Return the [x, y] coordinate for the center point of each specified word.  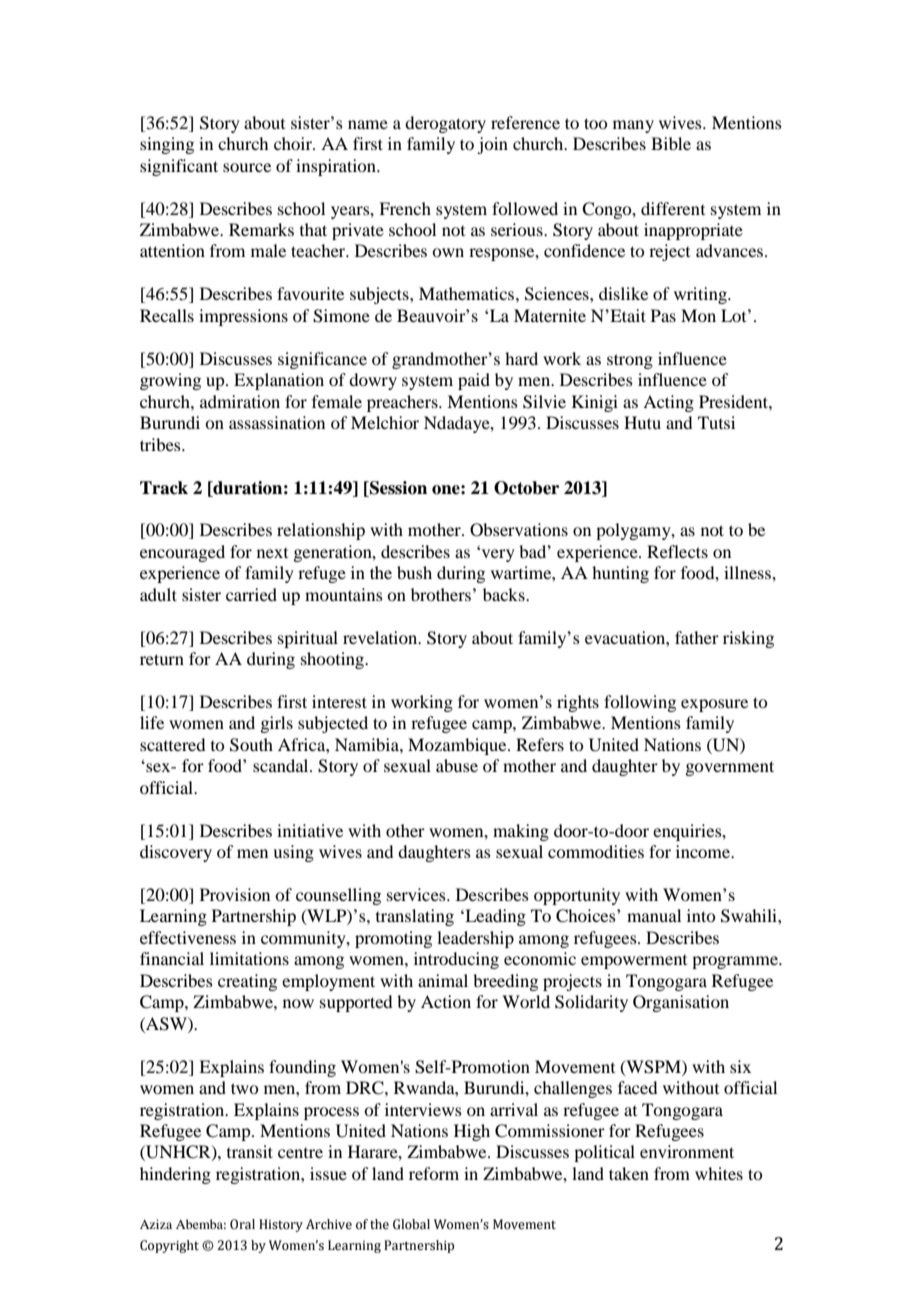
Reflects [677, 551]
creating [247, 982]
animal [443, 980]
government [729, 768]
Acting [668, 403]
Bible [671, 143]
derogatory [445, 124]
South [251, 745]
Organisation [681, 1003]
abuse [457, 765]
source [247, 167]
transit [250, 1151]
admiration [240, 401]
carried [251, 594]
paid [474, 381]
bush [414, 572]
